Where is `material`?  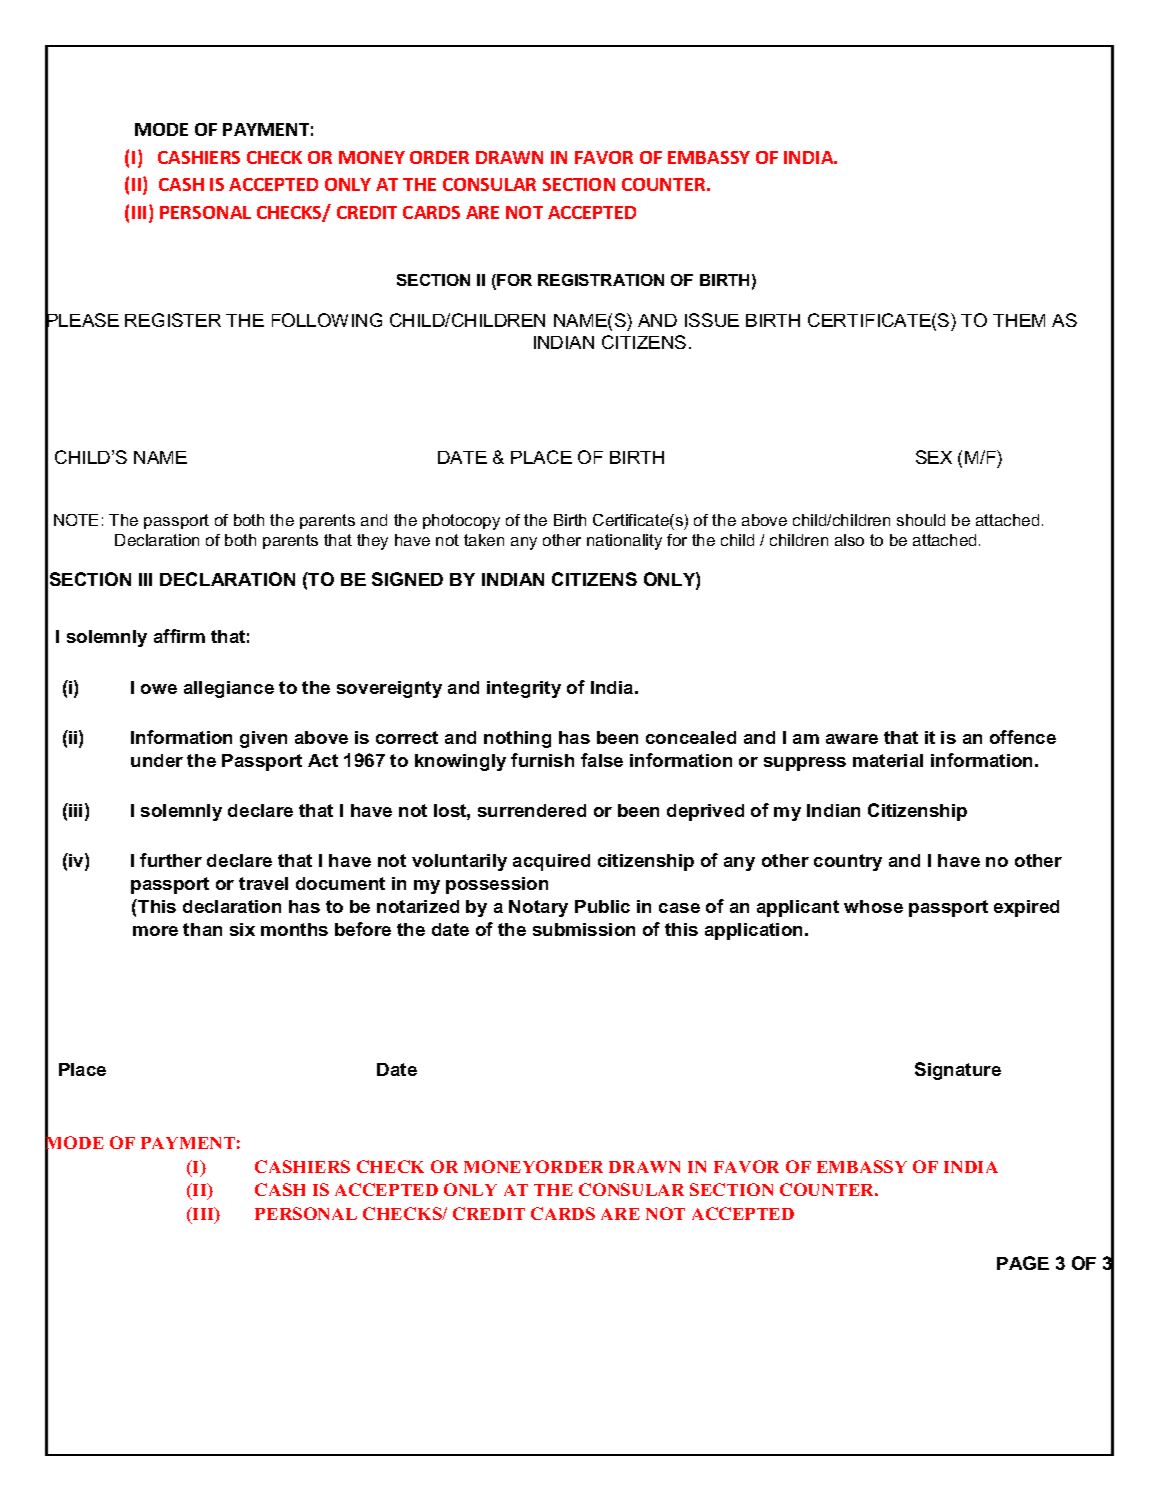
material is located at coordinates (888, 760).
